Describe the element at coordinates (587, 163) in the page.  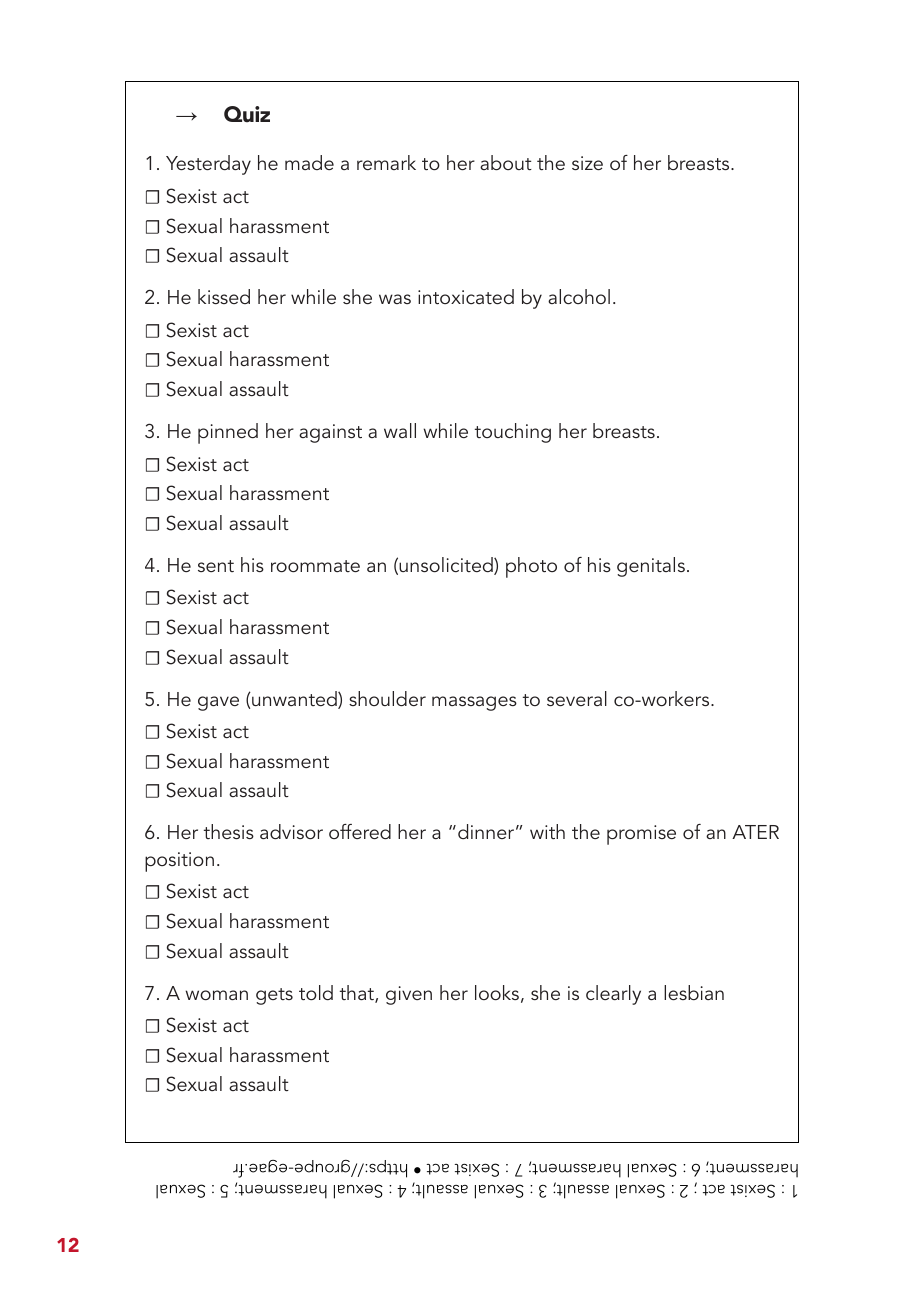
I see `size` at that location.
